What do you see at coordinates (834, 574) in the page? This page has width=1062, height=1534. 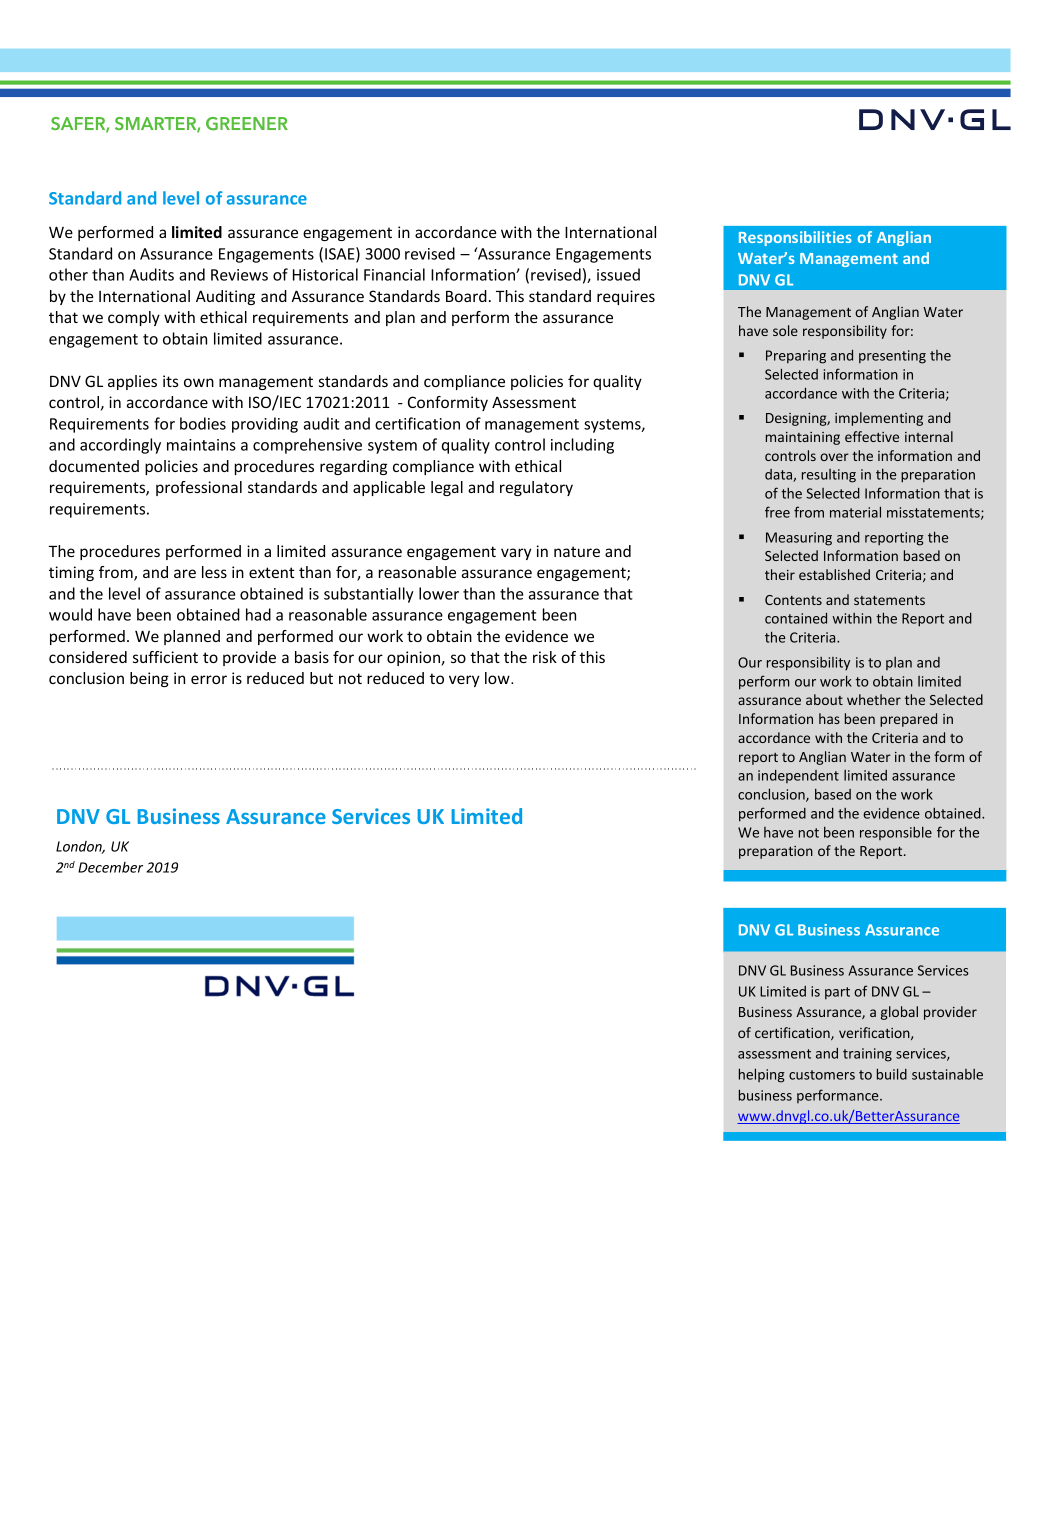 I see `established` at bounding box center [834, 574].
